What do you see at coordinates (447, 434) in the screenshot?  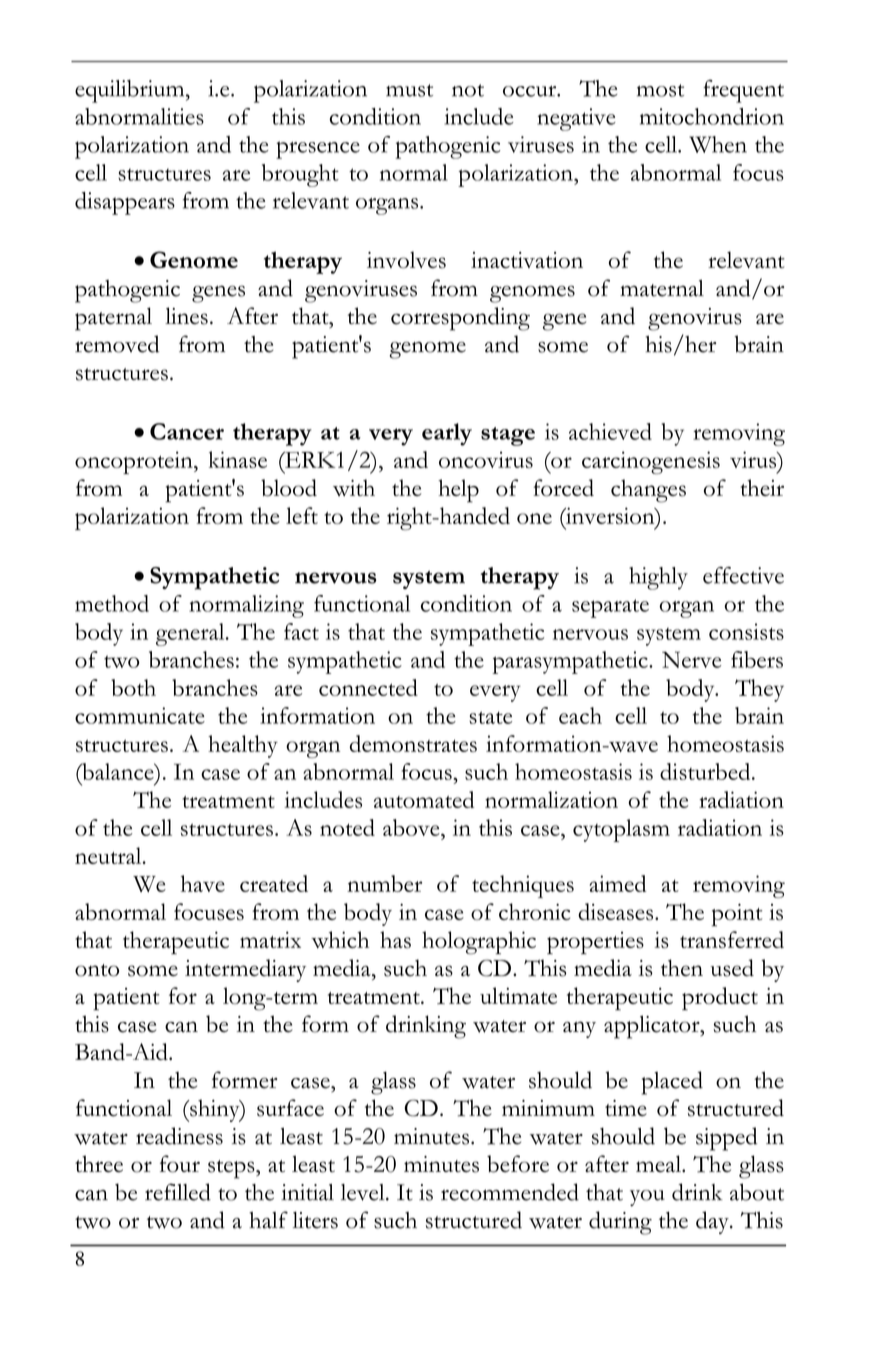 I see `early` at bounding box center [447, 434].
